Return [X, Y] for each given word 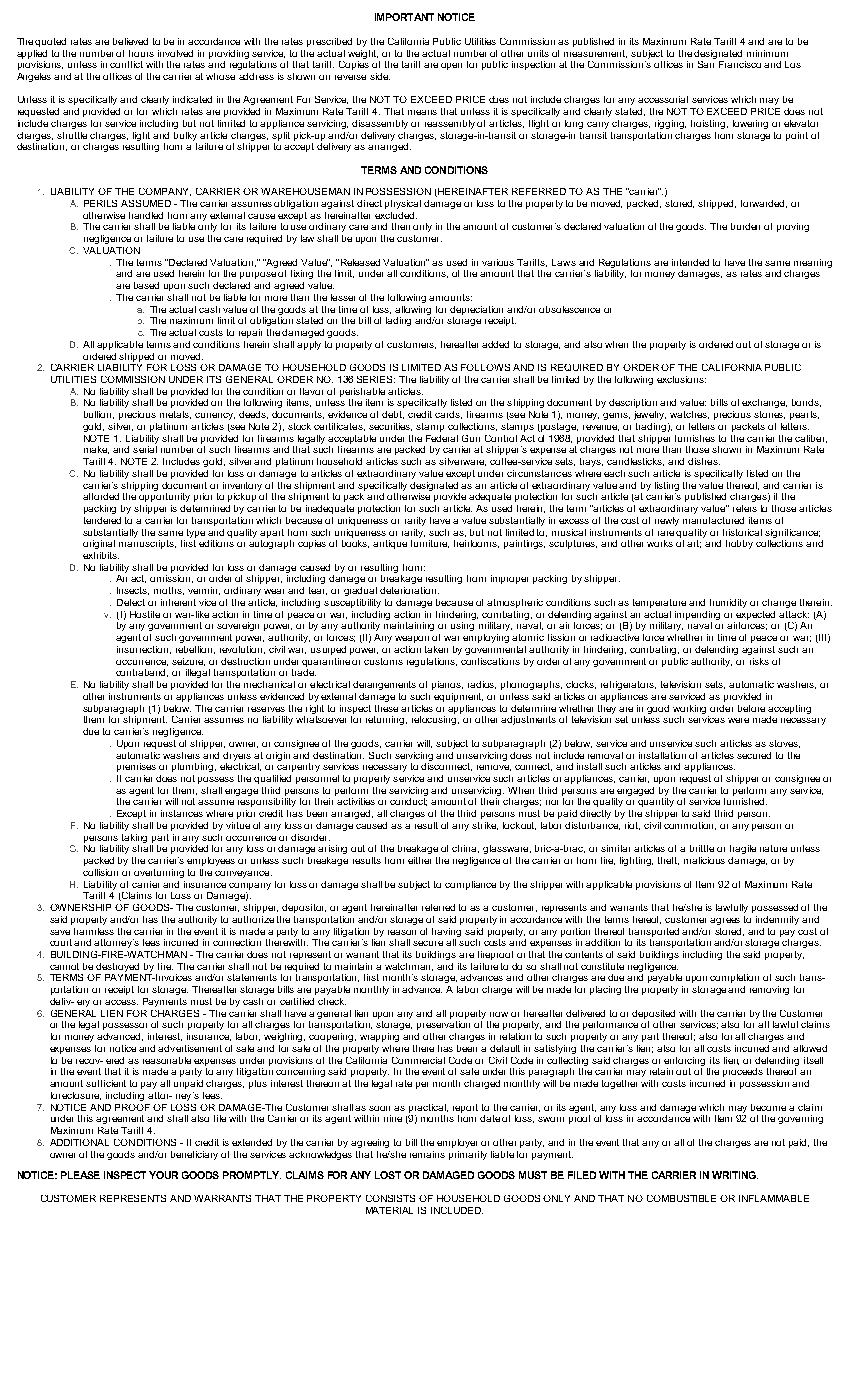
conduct [408, 802]
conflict [126, 64]
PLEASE [80, 1175]
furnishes [695, 438]
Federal [442, 438]
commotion [690, 826]
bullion [99, 415]
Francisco [740, 64]
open [451, 66]
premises [136, 767]
